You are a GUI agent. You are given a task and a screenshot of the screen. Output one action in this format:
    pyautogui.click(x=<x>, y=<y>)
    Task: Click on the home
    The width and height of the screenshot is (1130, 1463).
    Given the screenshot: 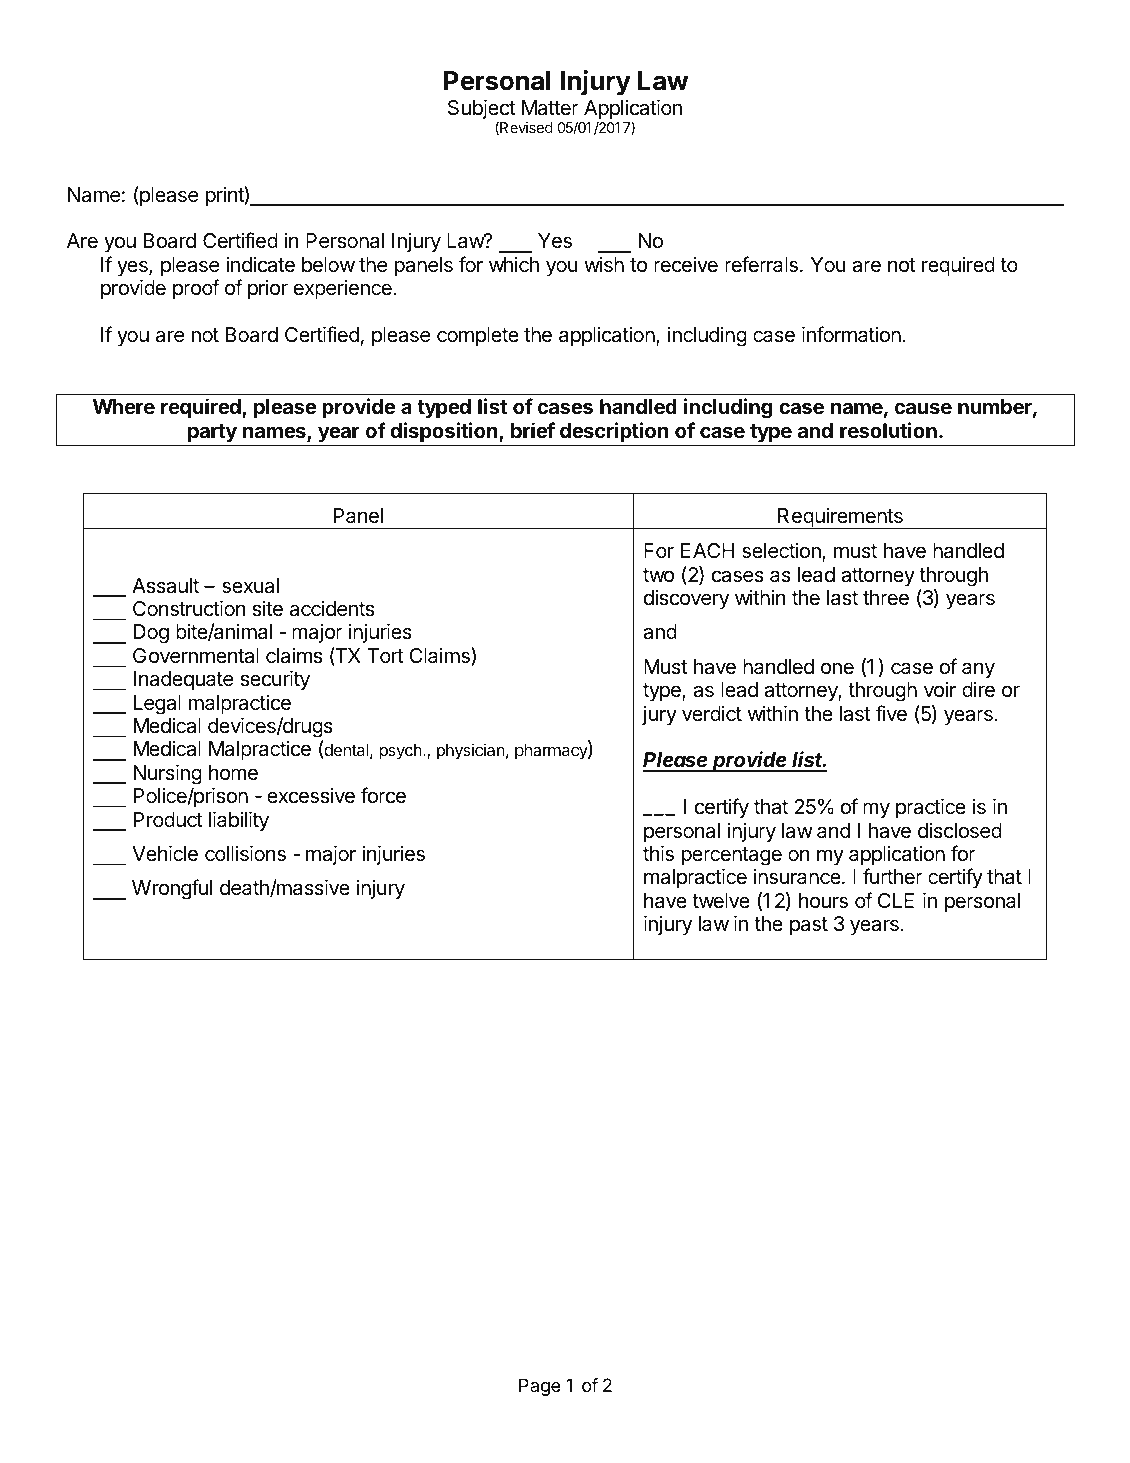 What is the action you would take?
    pyautogui.click(x=233, y=773)
